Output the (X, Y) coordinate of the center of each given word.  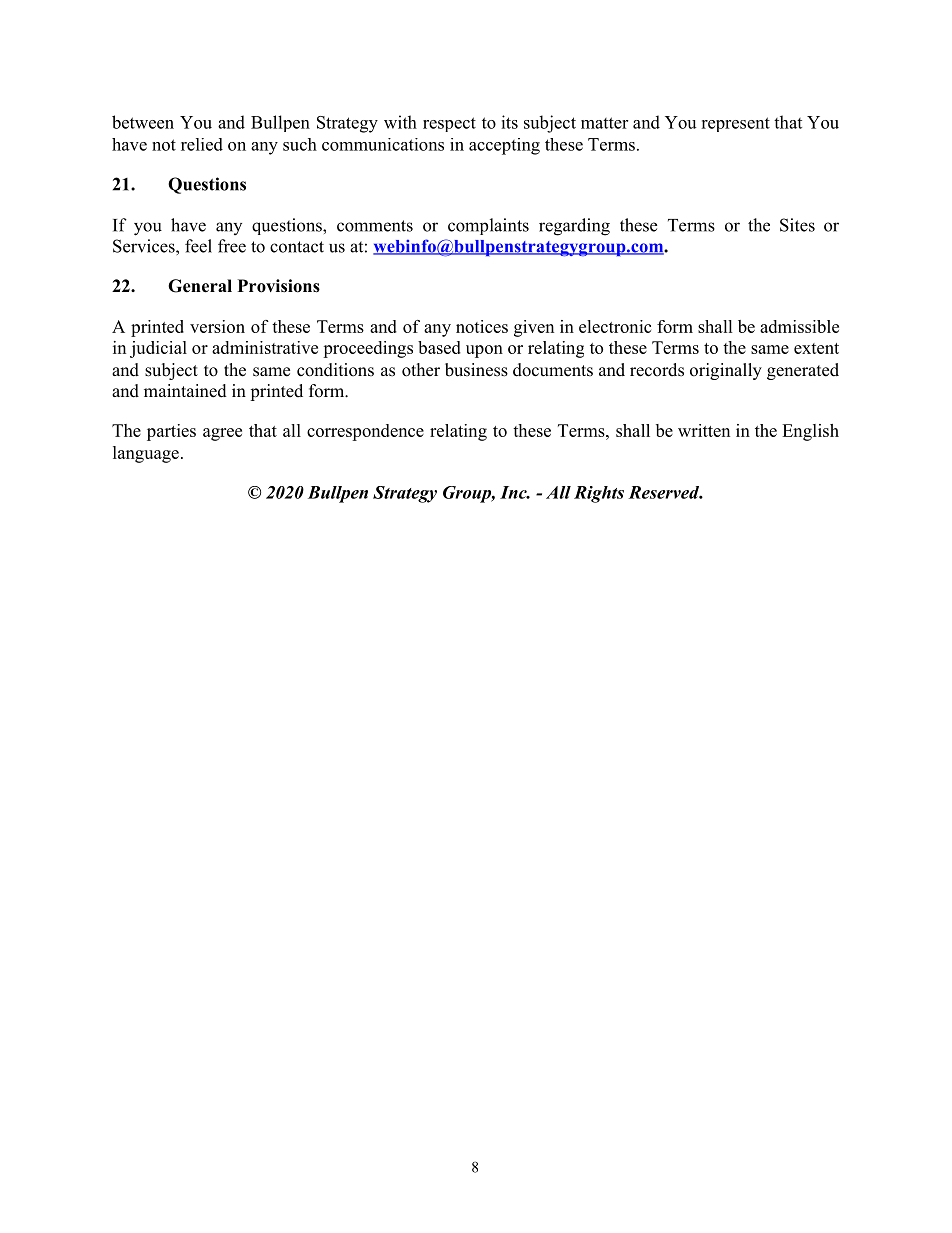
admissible (799, 326)
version (217, 326)
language (146, 454)
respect (449, 124)
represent (735, 124)
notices (482, 326)
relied (202, 144)
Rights (599, 494)
